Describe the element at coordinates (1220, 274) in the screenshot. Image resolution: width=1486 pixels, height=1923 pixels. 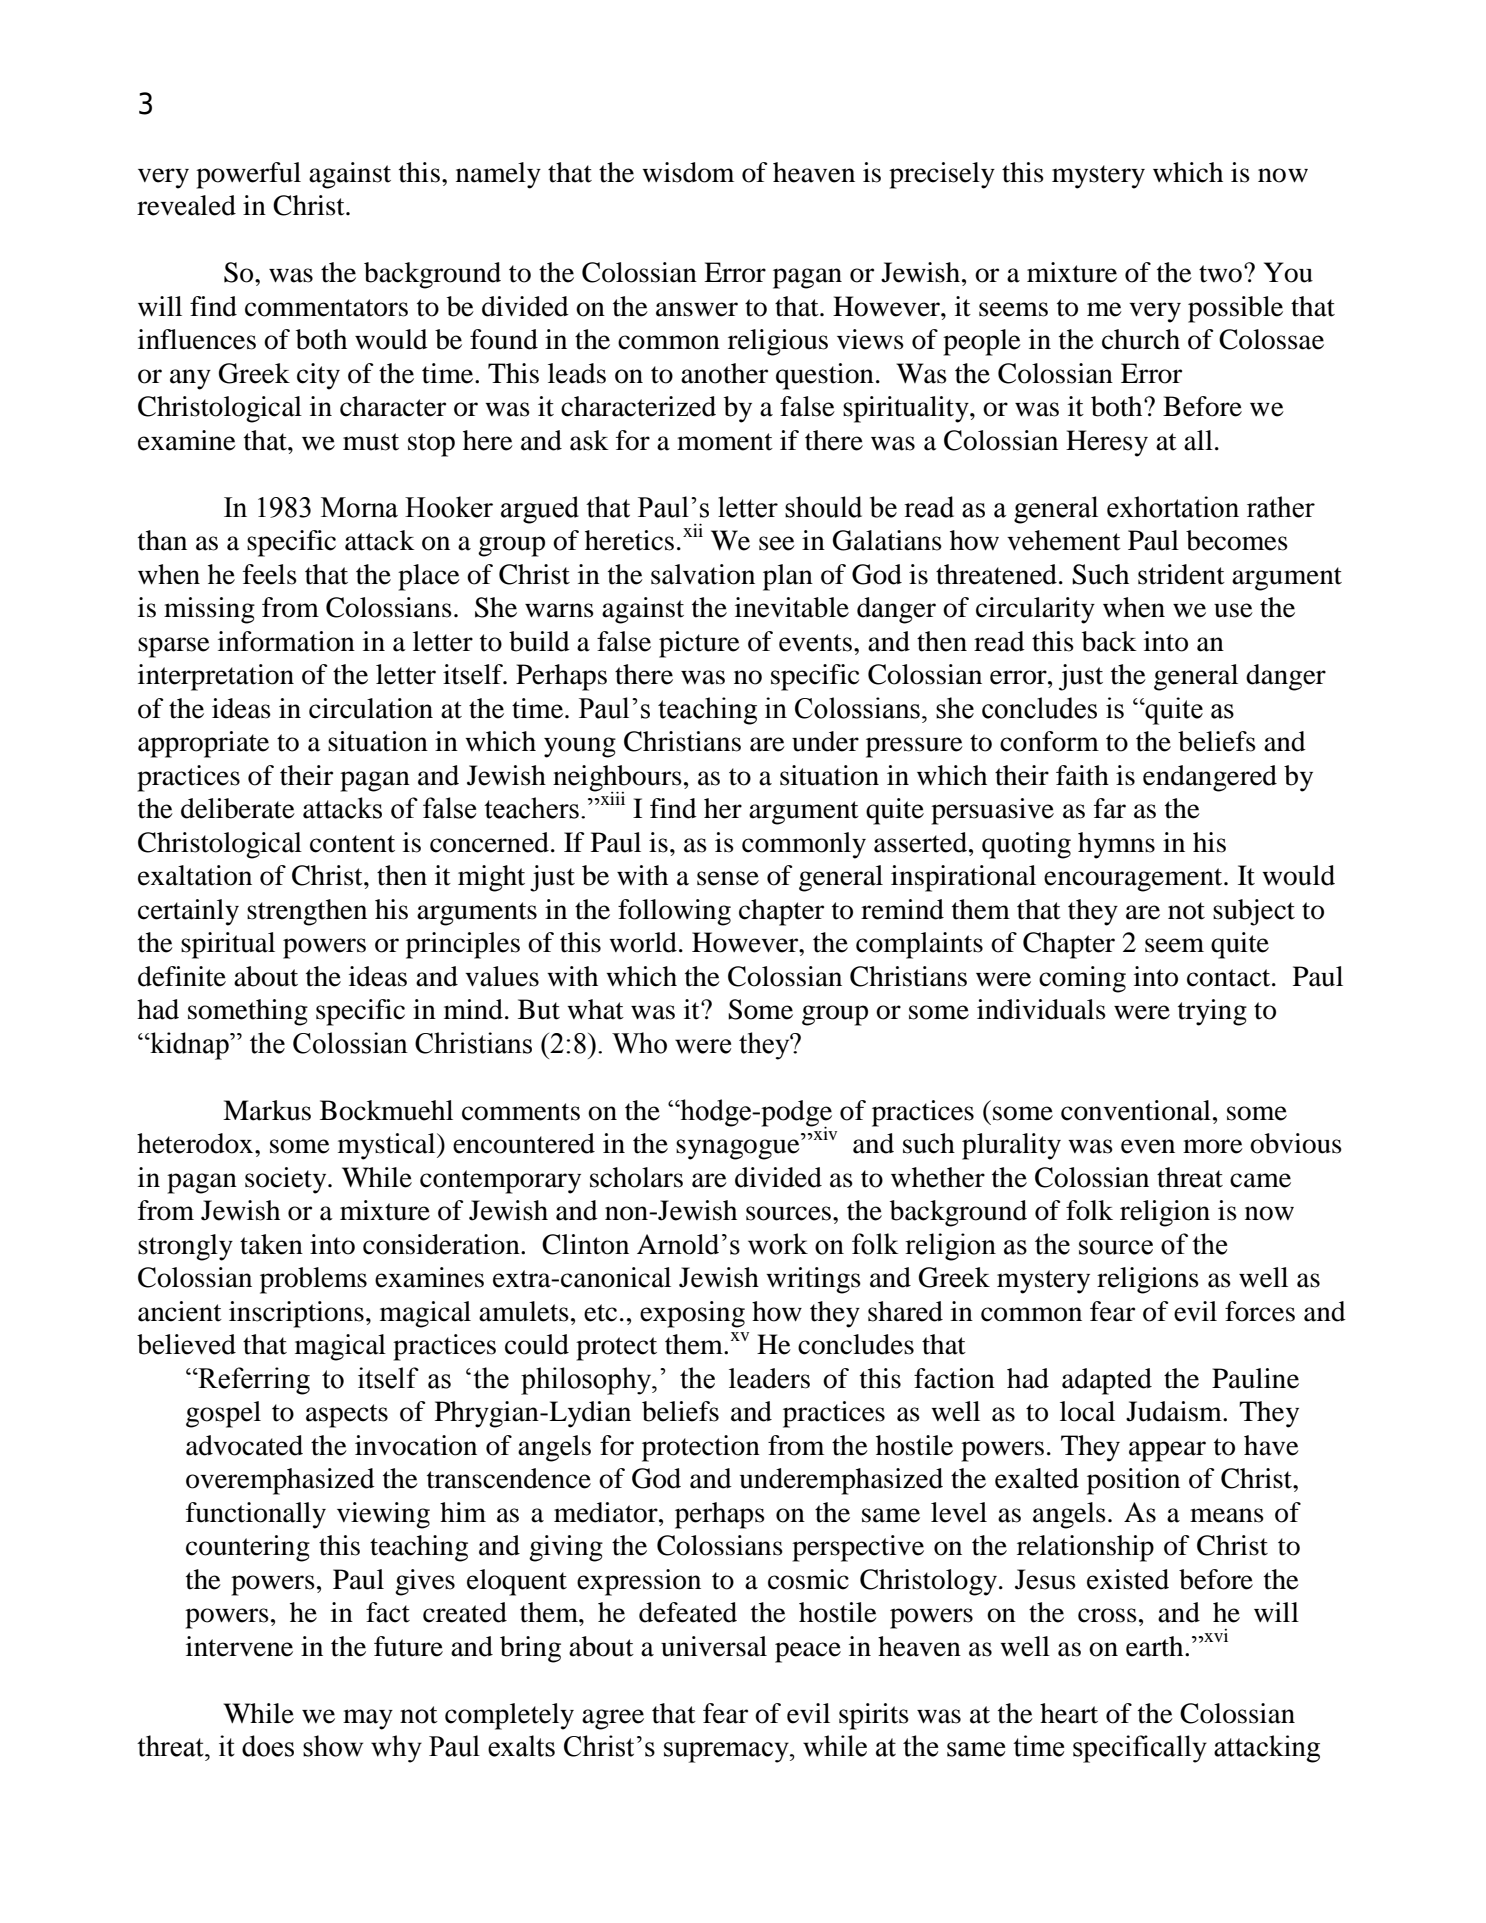
I see `two` at that location.
